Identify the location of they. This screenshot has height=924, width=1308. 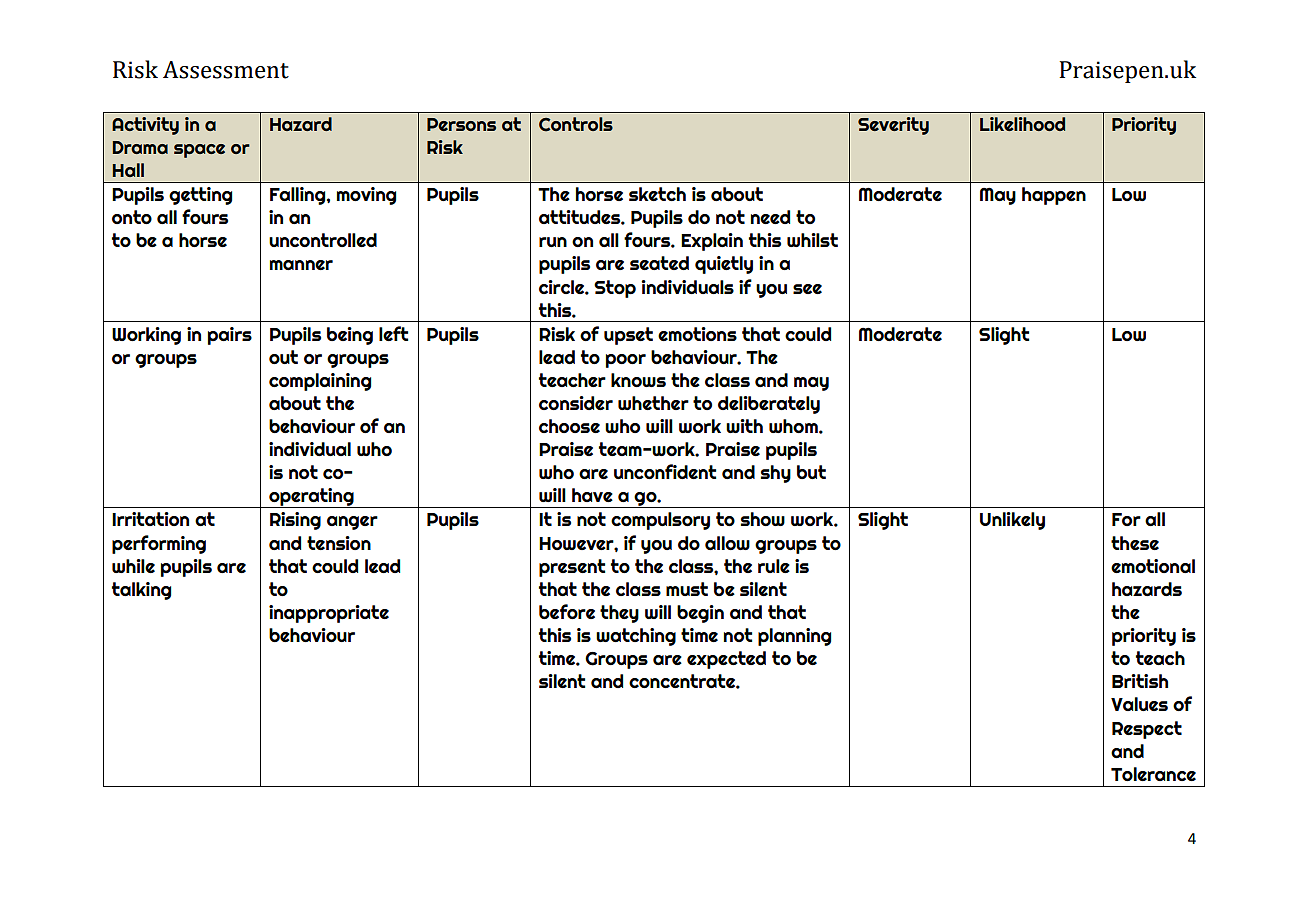
(619, 614).
